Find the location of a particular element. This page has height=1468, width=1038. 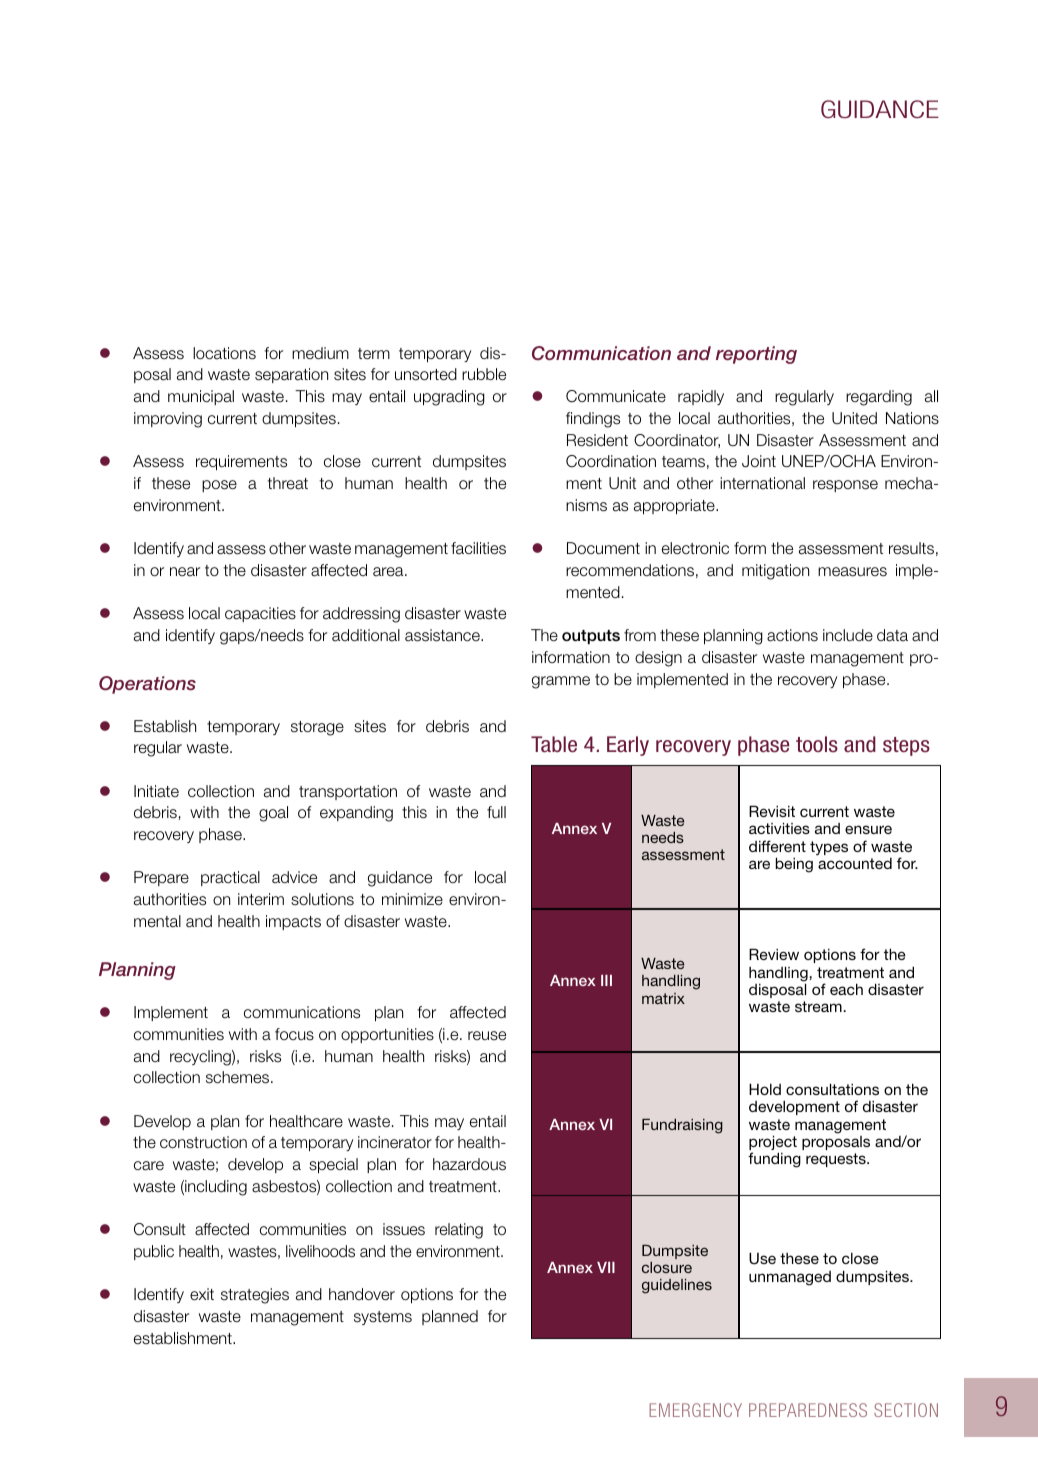

regarding is located at coordinates (879, 398).
